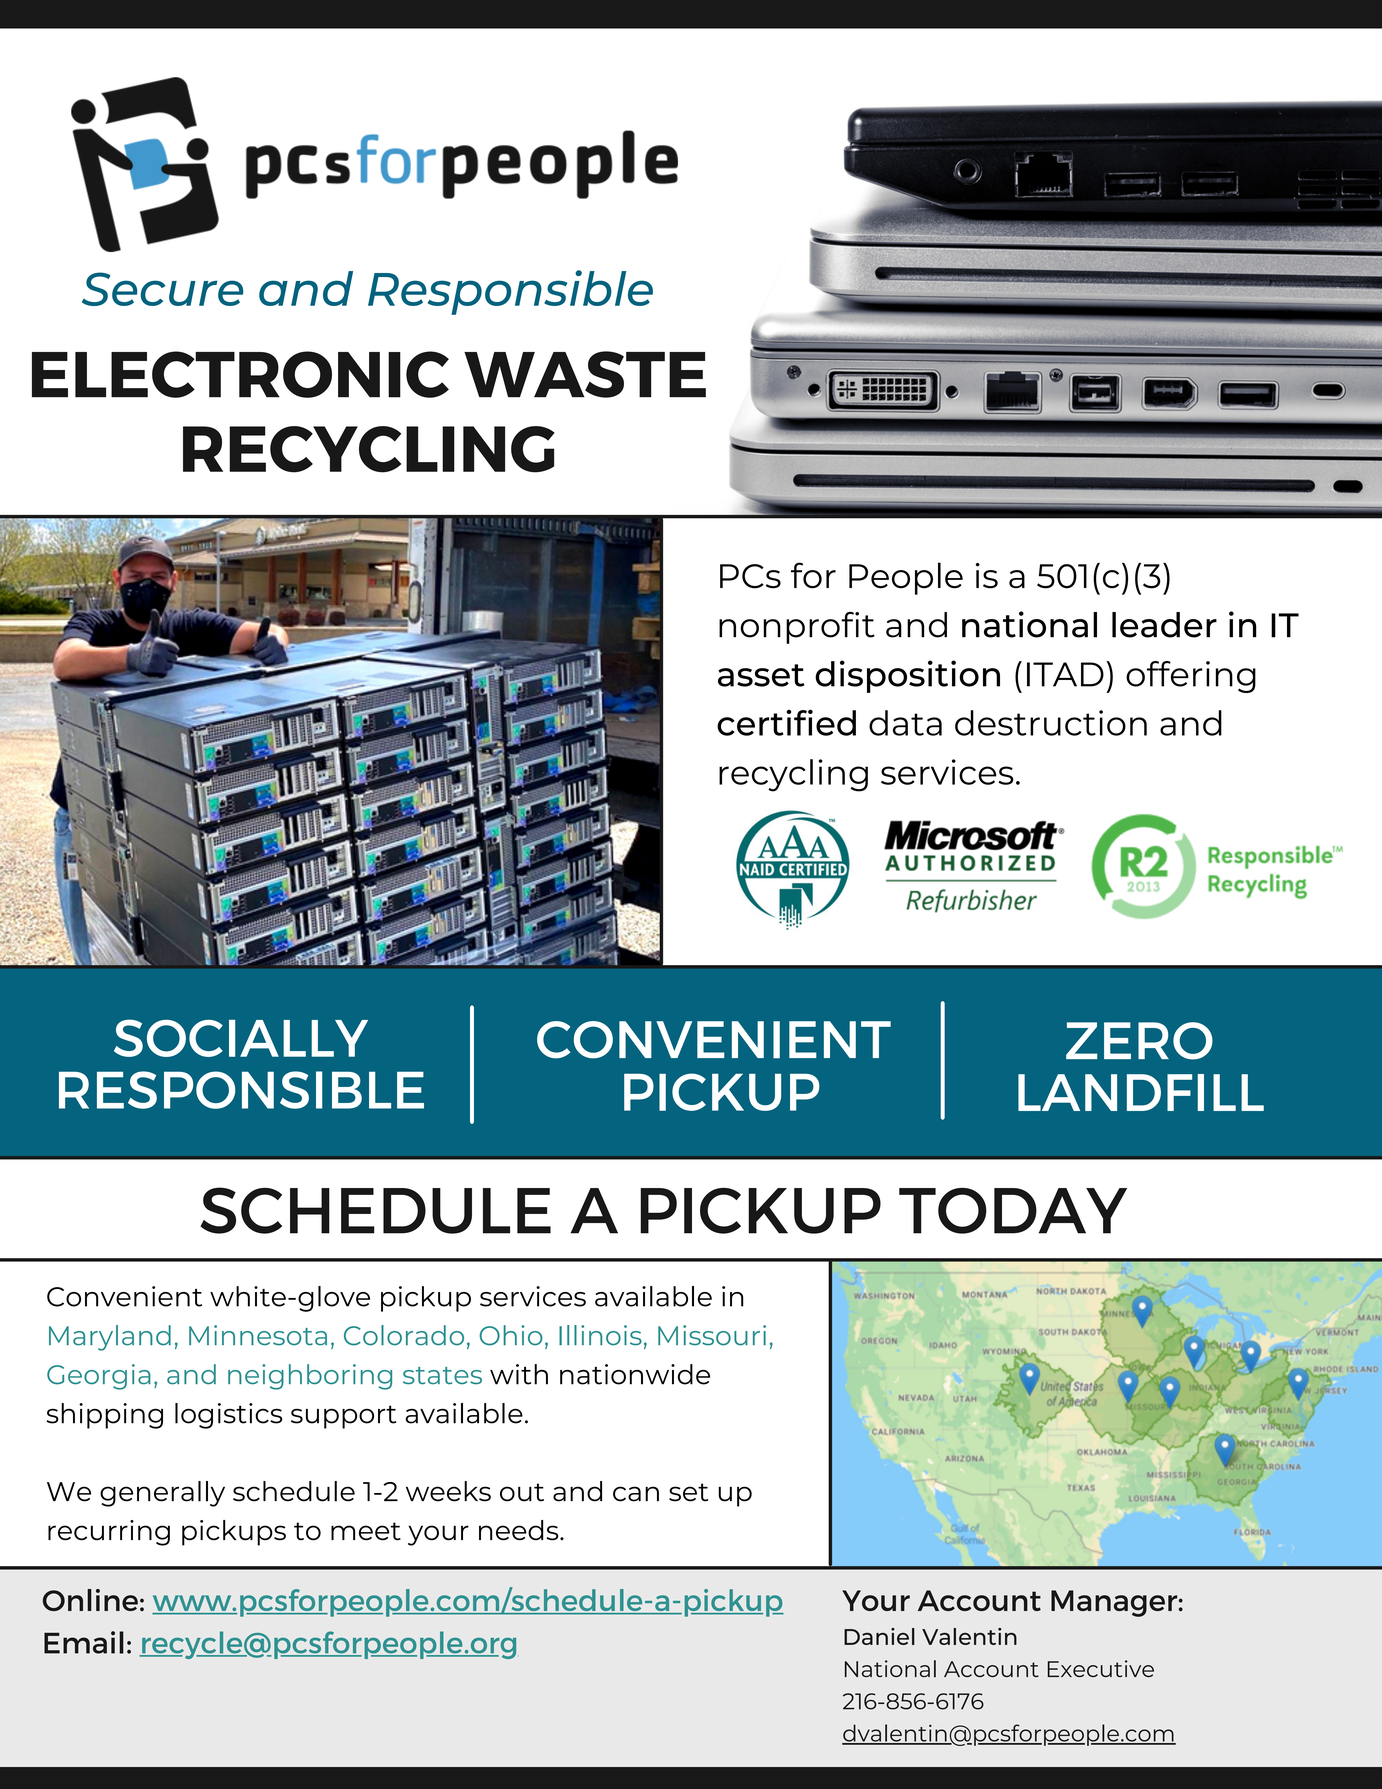  I want to click on certified, so click(786, 722).
